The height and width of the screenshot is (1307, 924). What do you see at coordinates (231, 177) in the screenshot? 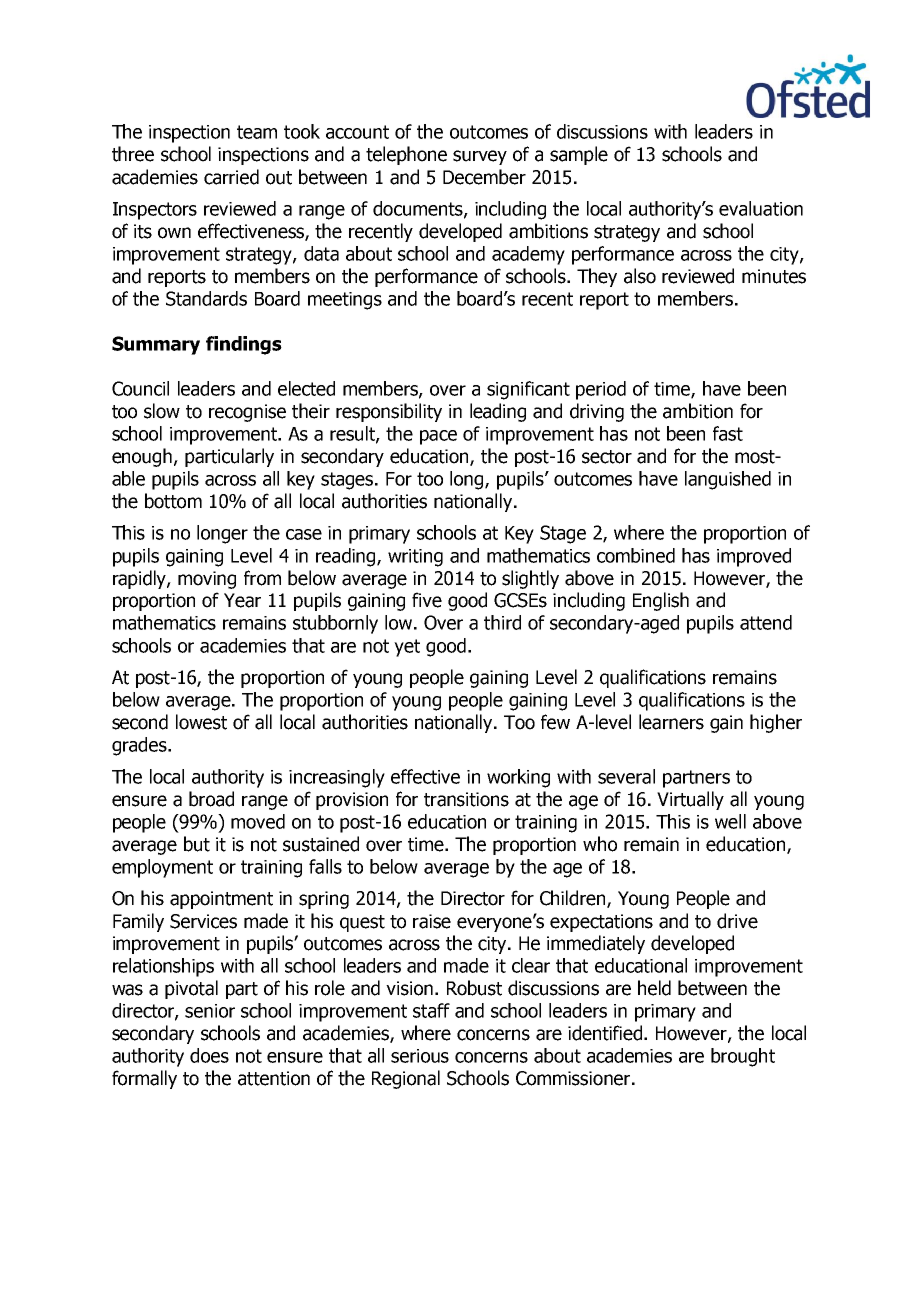
I see `carried` at bounding box center [231, 177].
